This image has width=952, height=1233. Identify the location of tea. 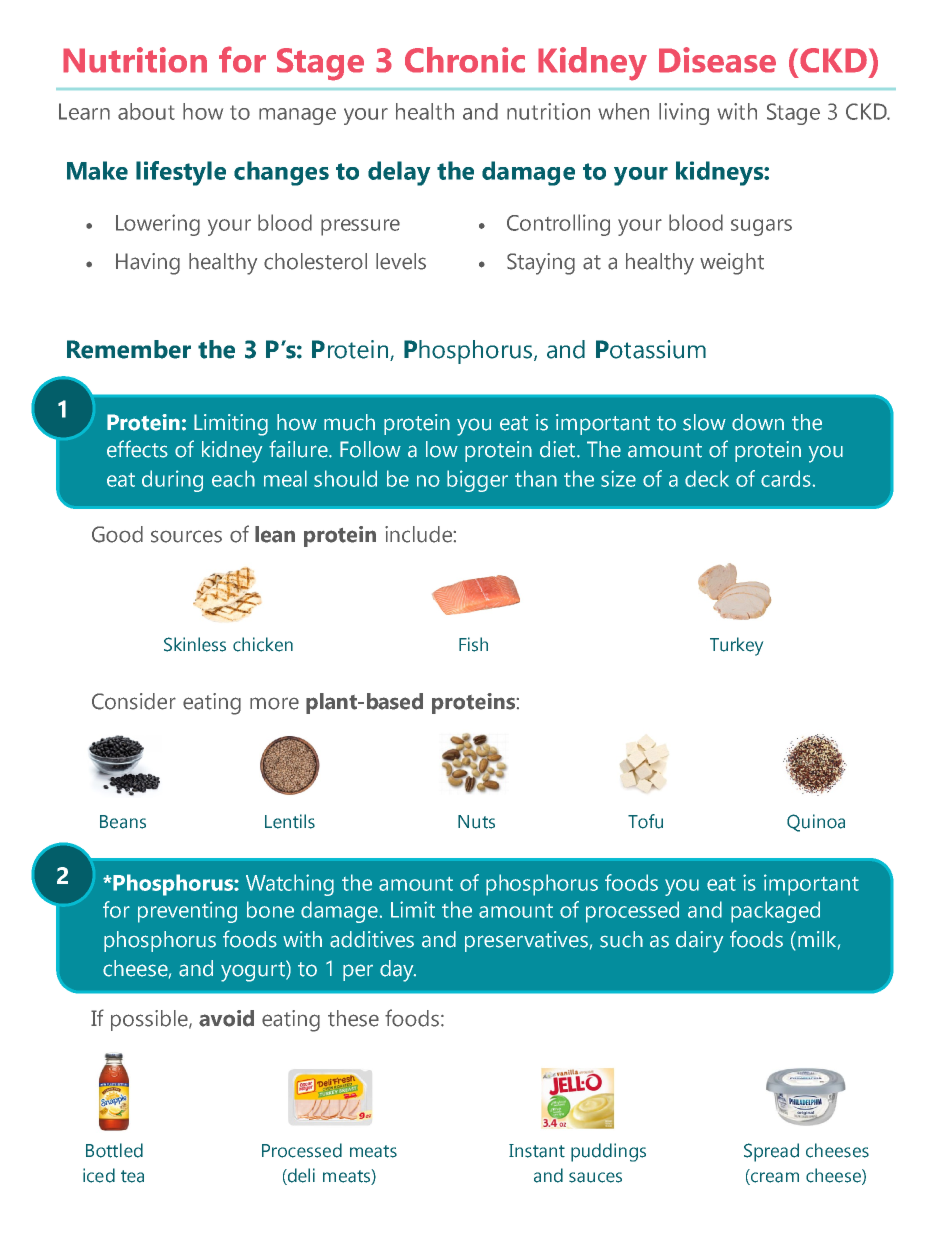
(132, 1176).
